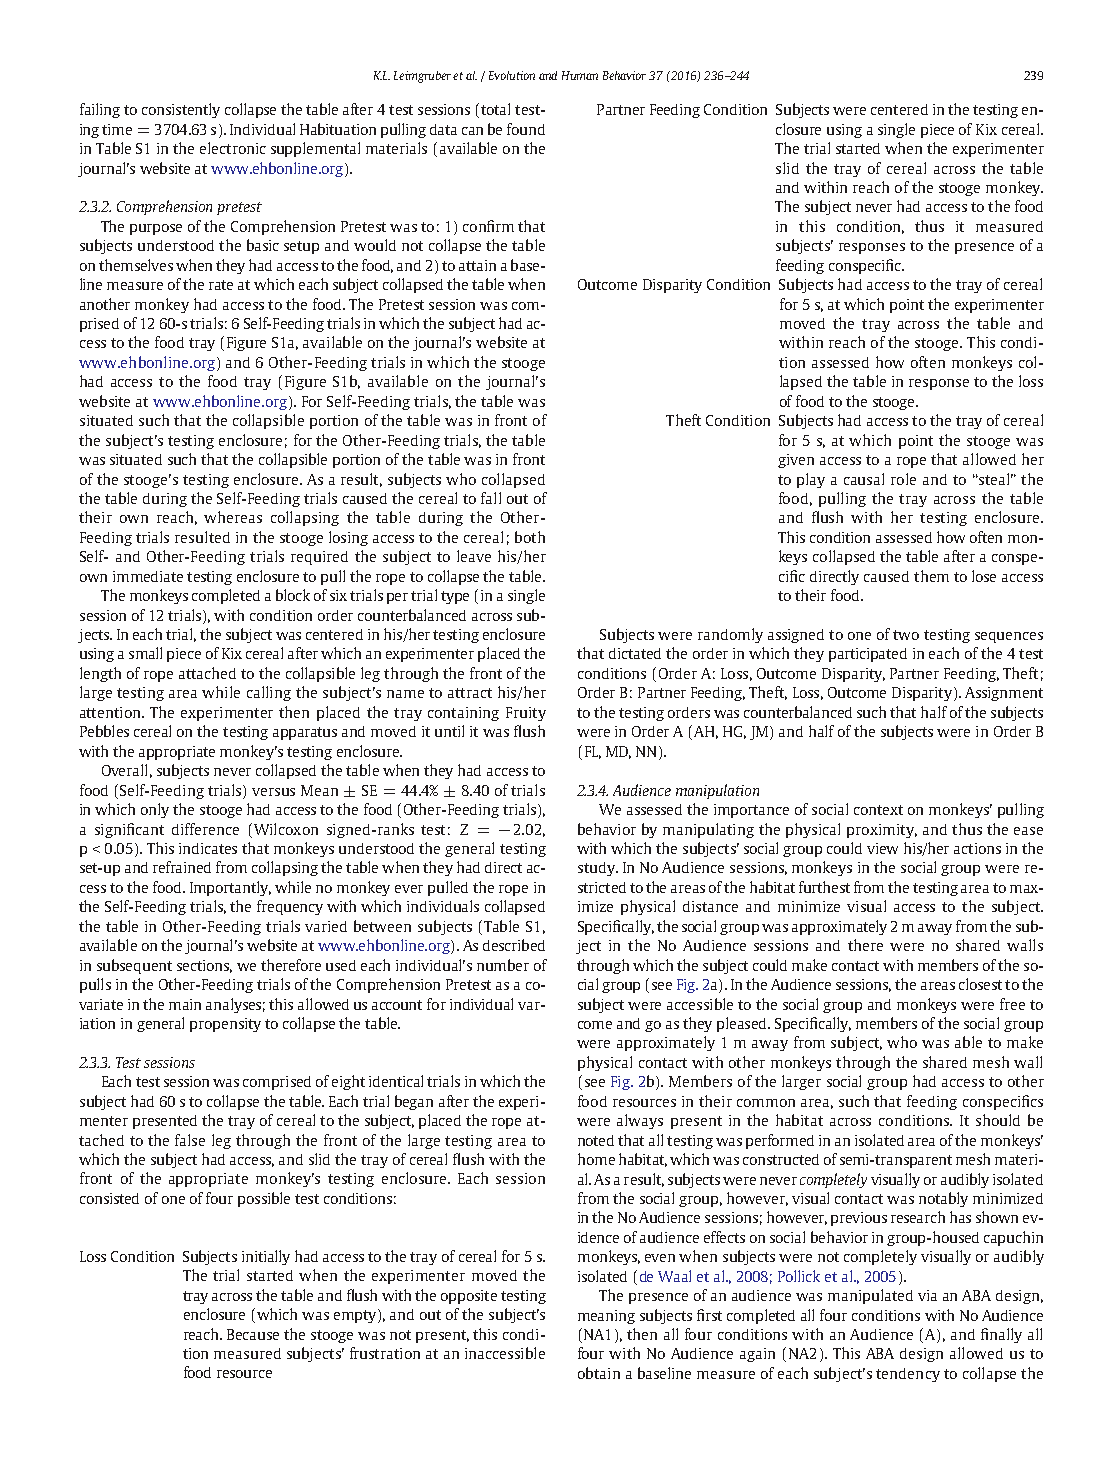  Describe the element at coordinates (253, 1334) in the screenshot. I see `Because` at that location.
